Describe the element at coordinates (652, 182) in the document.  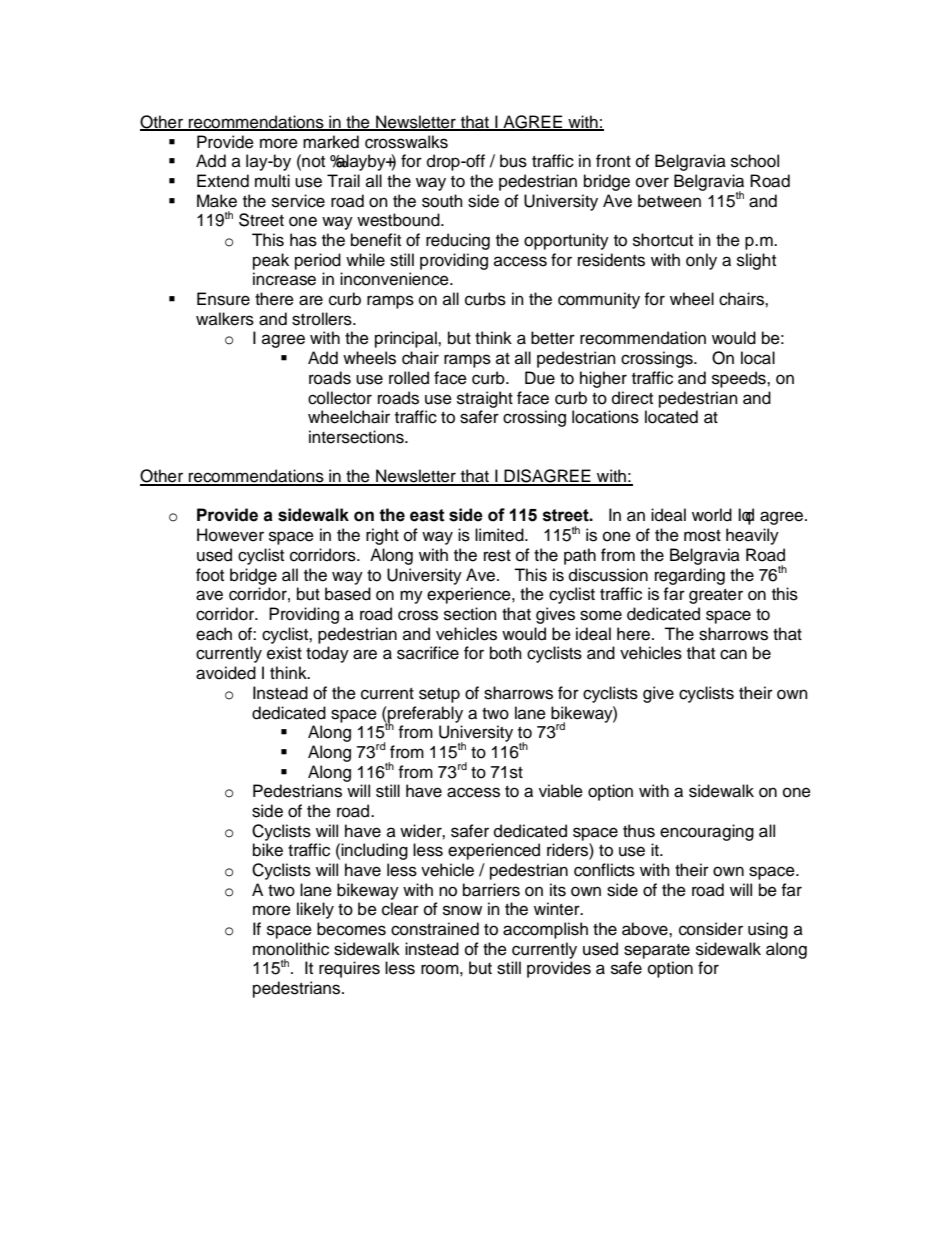
I see `over` at that location.
